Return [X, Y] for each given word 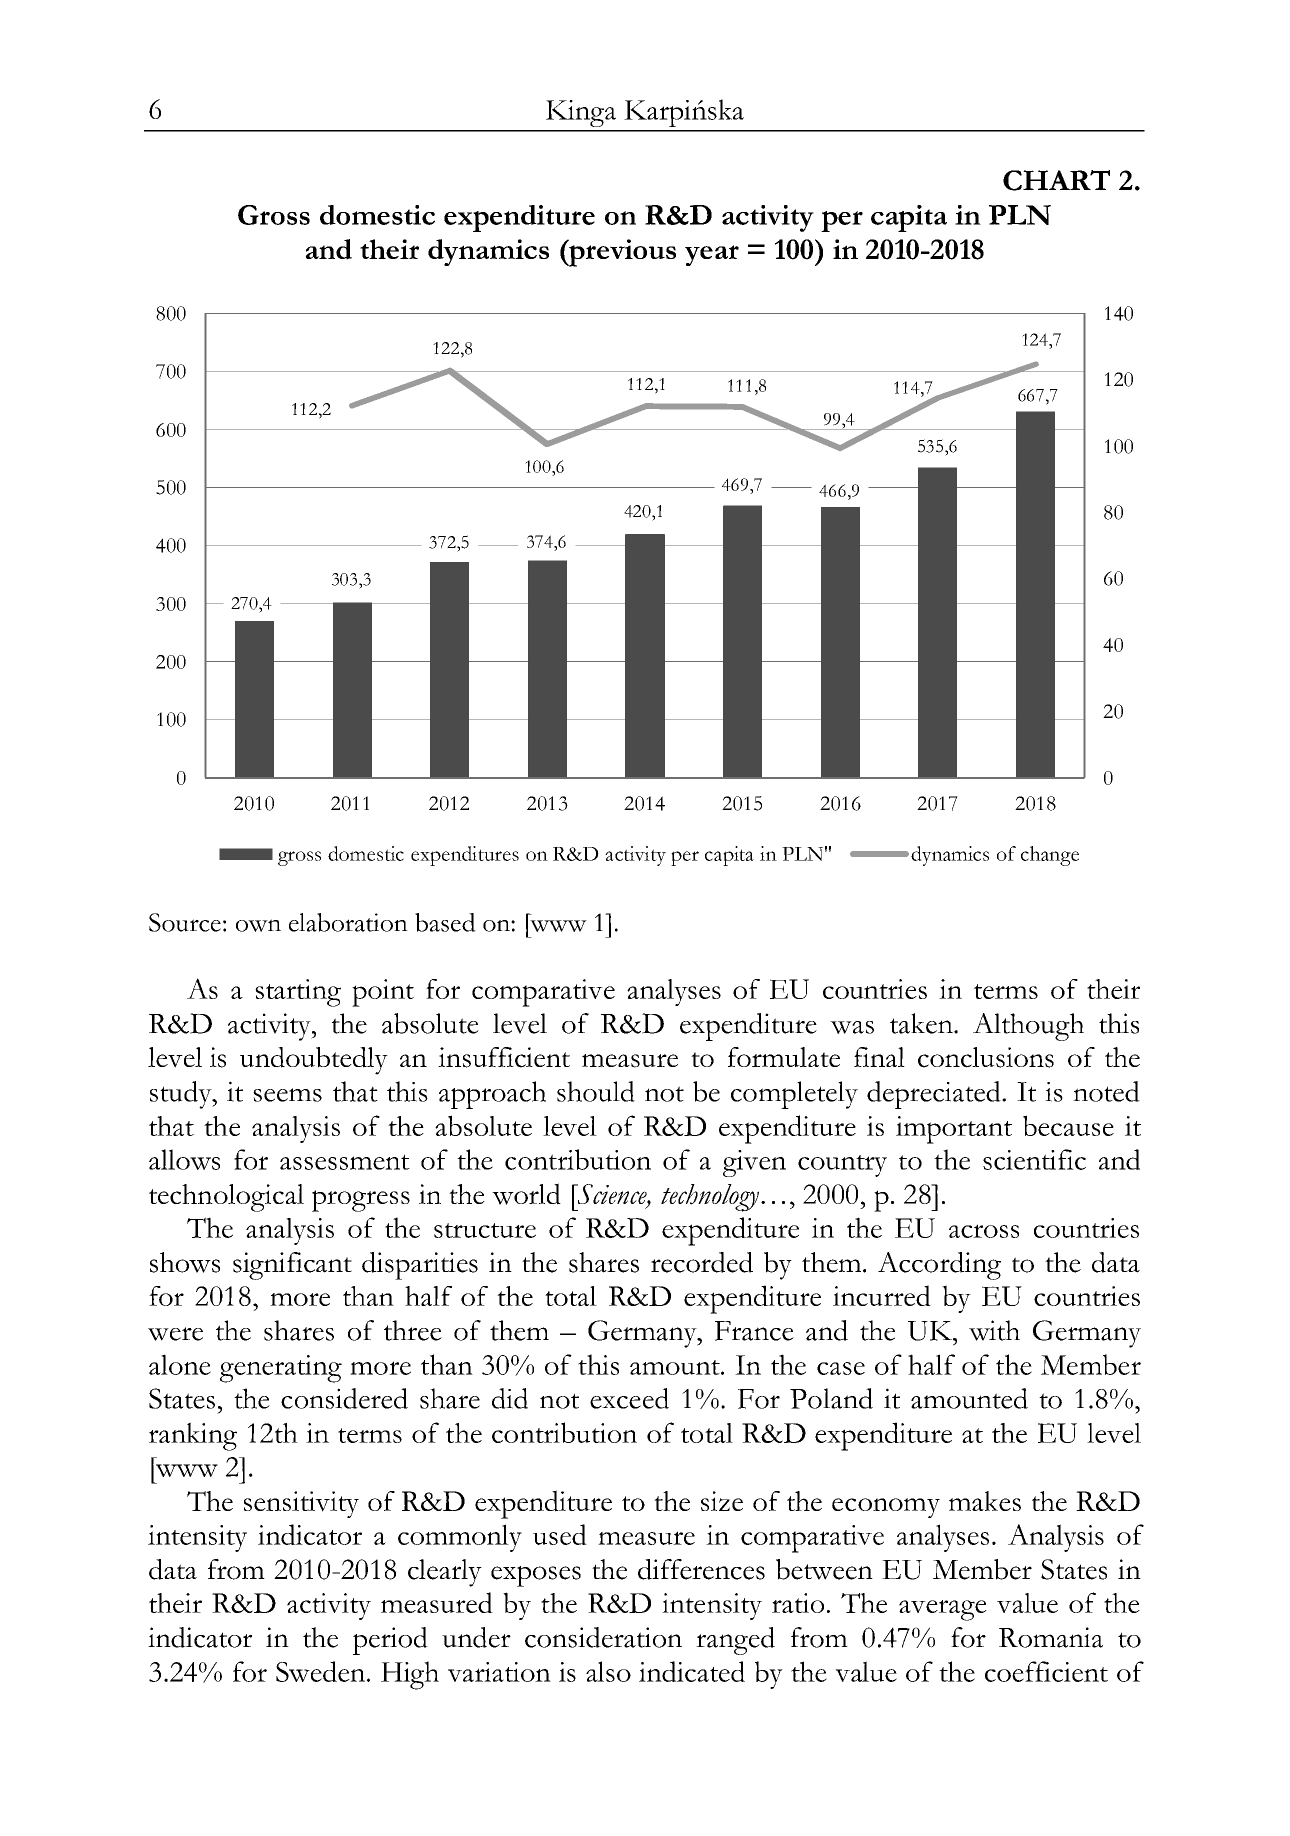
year [712, 255]
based [445, 922]
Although [1028, 1027]
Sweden [322, 1671]
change [1050, 856]
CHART [1056, 180]
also [608, 1671]
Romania [1051, 1637]
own [258, 925]
